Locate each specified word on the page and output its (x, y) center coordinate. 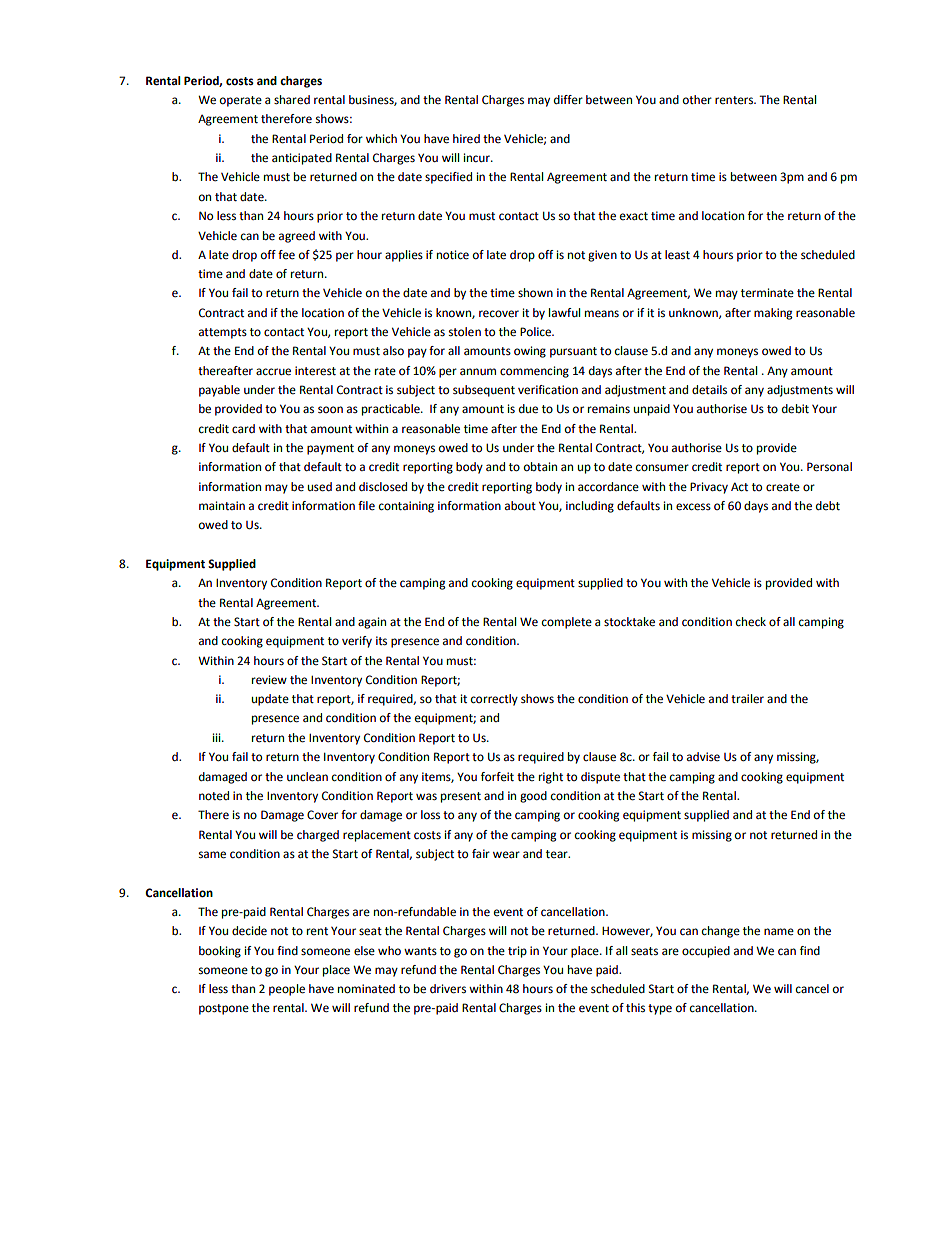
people (287, 990)
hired (466, 139)
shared (292, 100)
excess (693, 507)
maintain (222, 505)
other (697, 100)
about (520, 506)
